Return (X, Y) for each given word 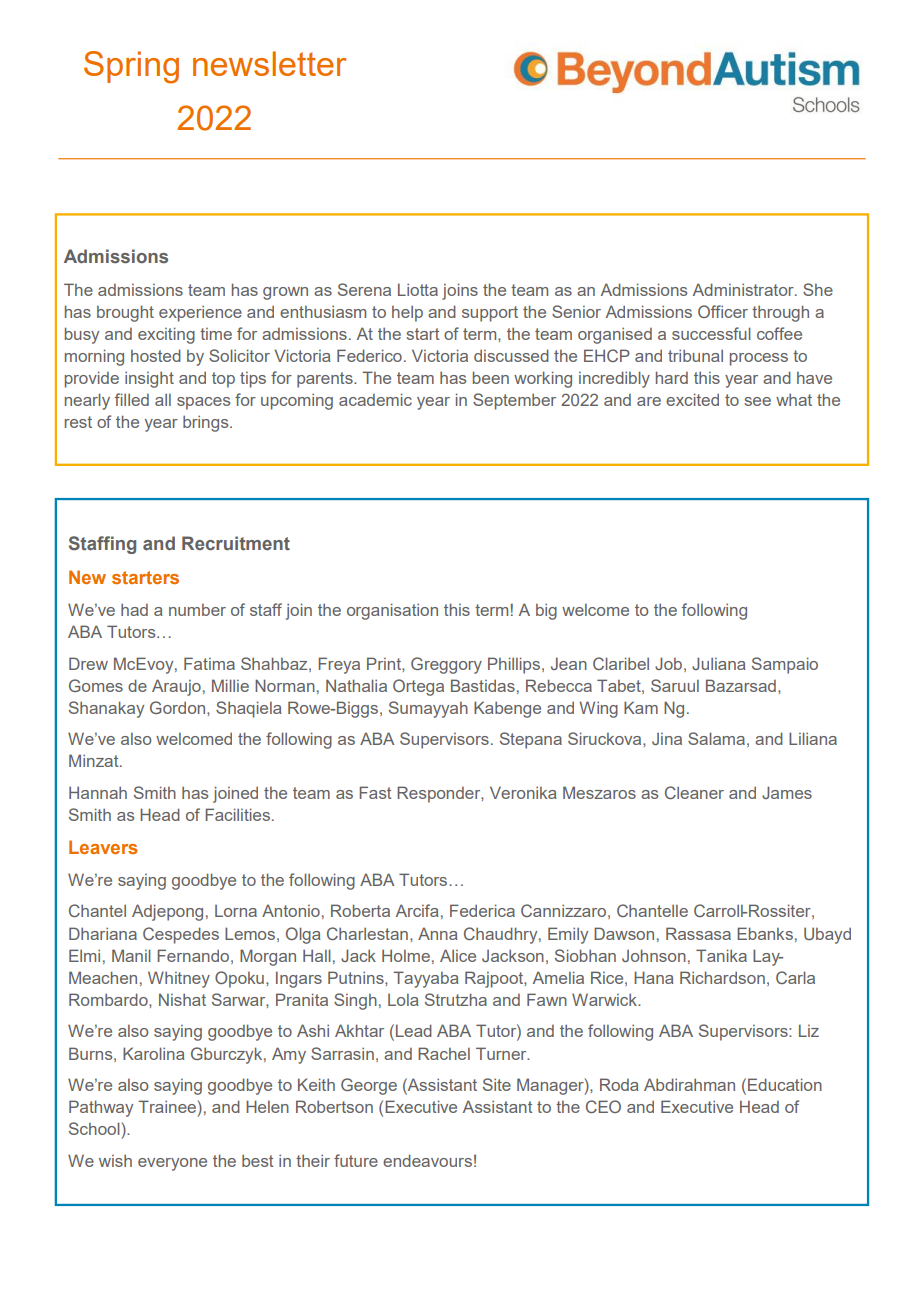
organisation (392, 611)
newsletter (269, 63)
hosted (156, 355)
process (759, 359)
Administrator (744, 289)
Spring (131, 67)
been (491, 377)
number (197, 610)
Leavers (103, 847)
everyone (172, 1164)
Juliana (719, 663)
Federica (482, 910)
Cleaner (694, 792)
